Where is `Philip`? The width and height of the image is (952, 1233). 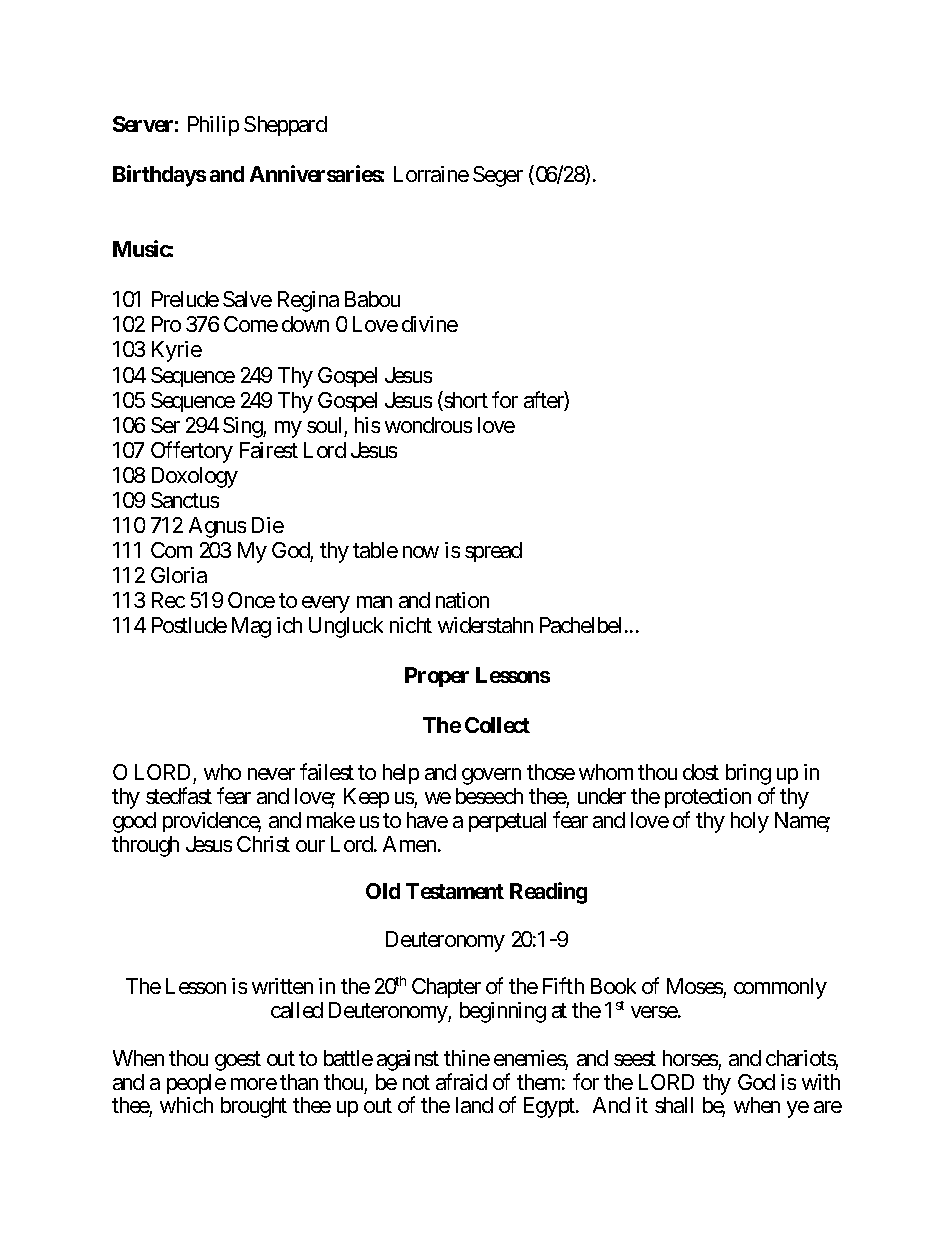
Philip is located at coordinates (213, 126).
